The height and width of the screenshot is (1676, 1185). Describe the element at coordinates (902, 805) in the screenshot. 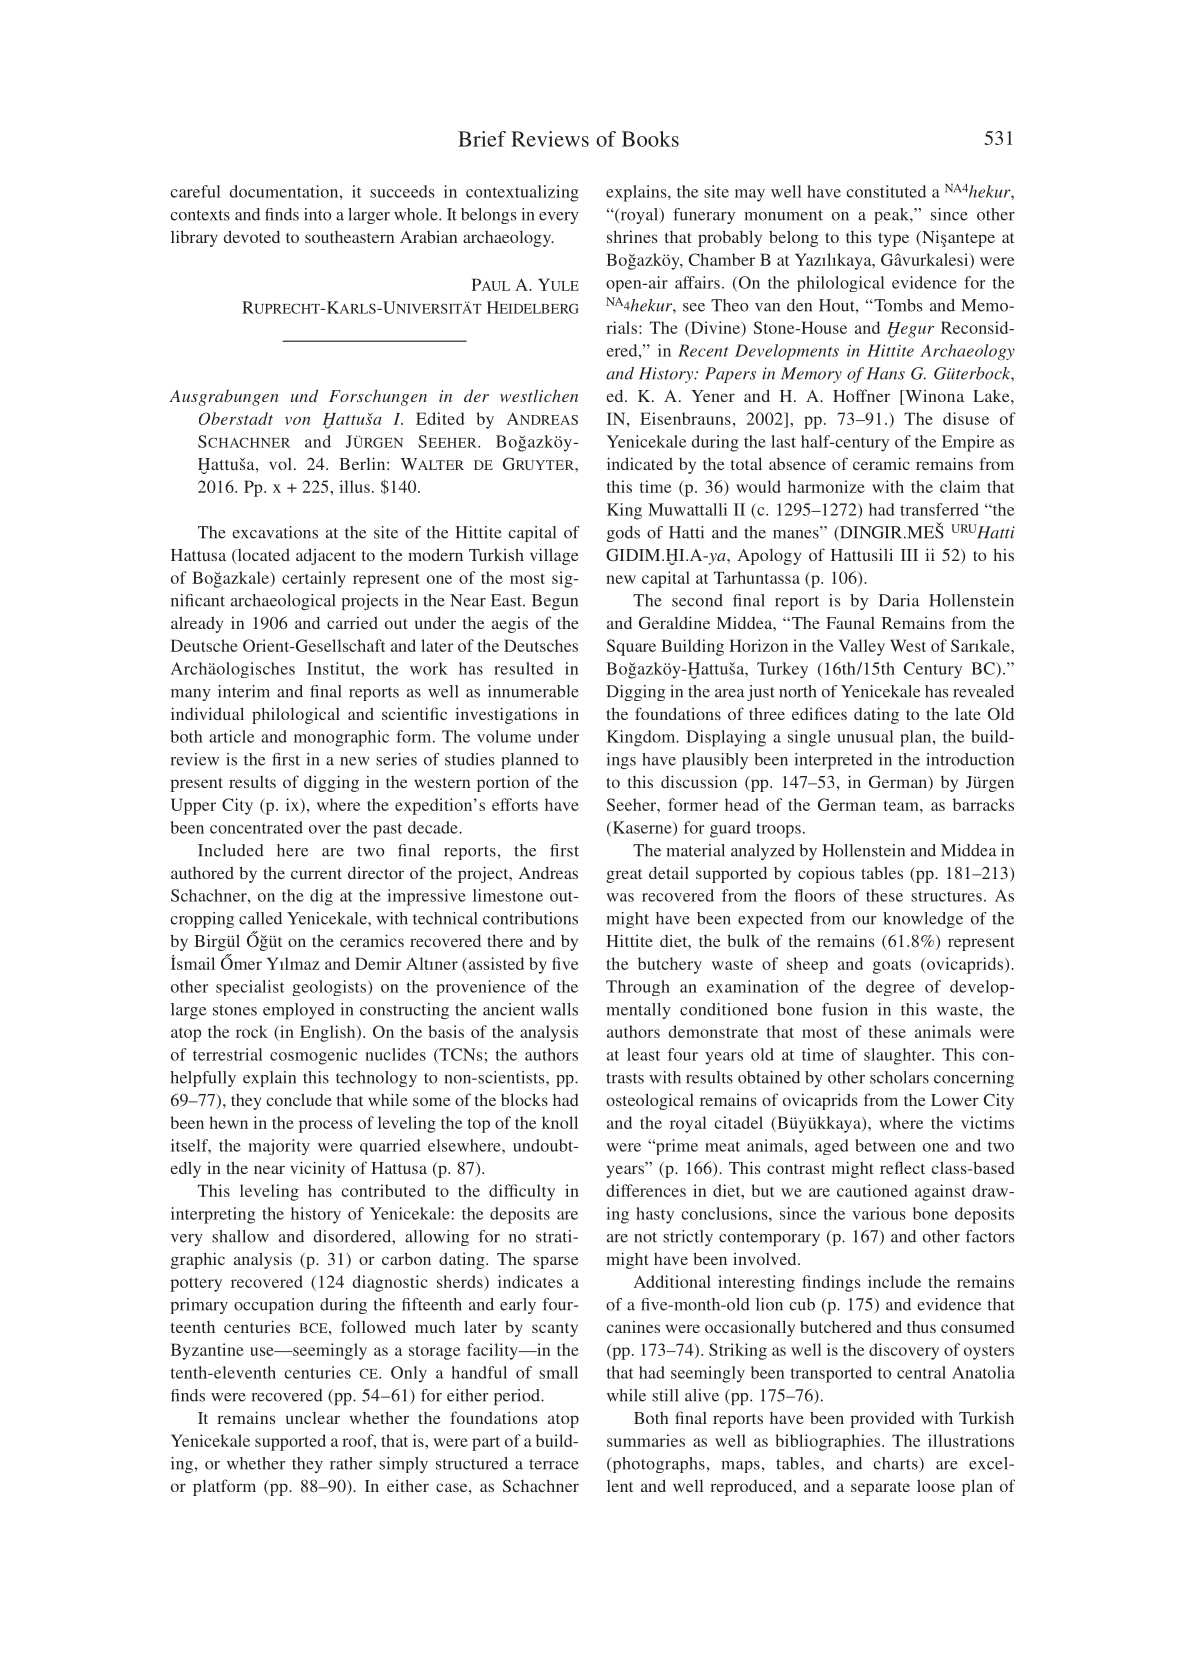

I see `team` at that location.
